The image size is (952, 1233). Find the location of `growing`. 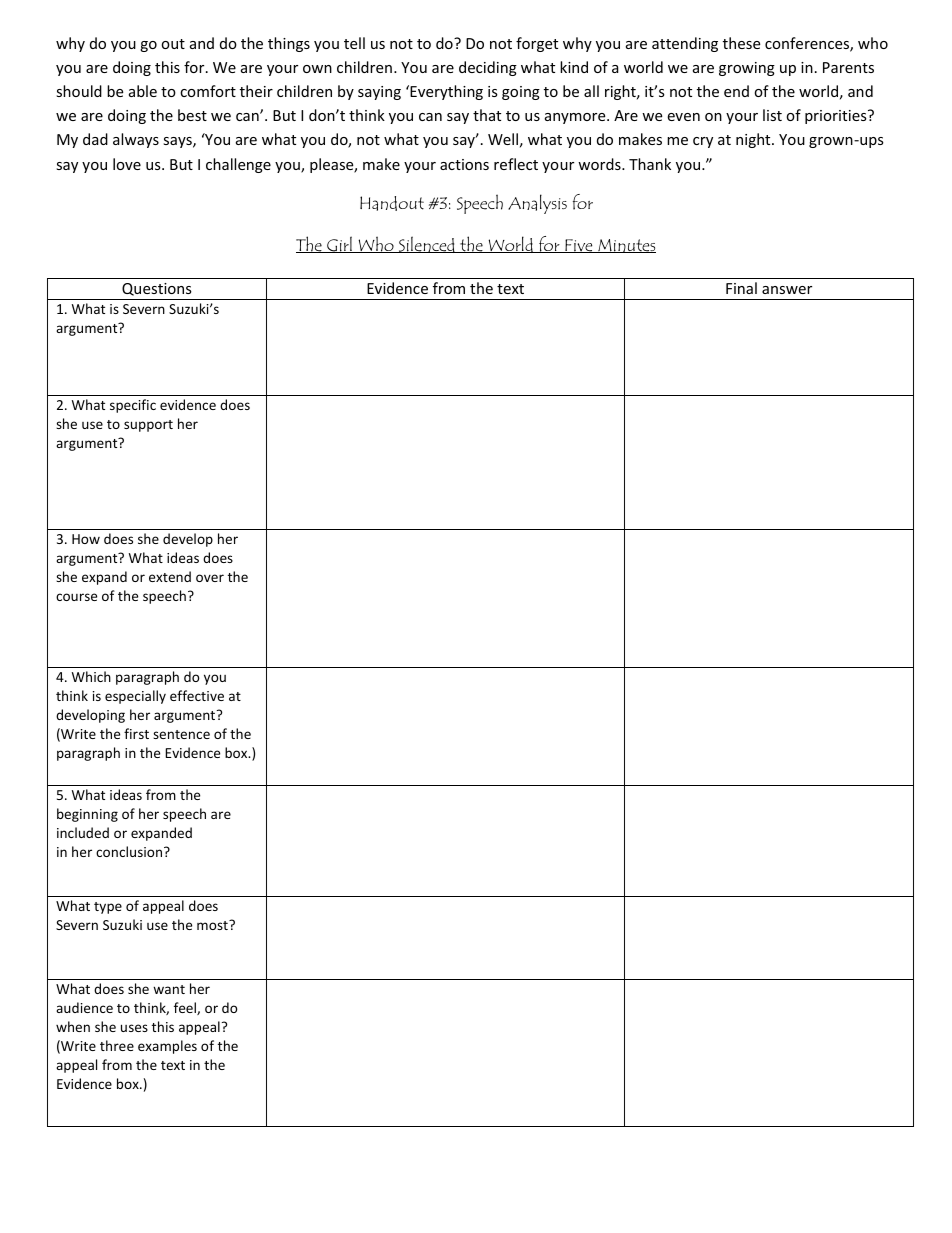

growing is located at coordinates (747, 69).
